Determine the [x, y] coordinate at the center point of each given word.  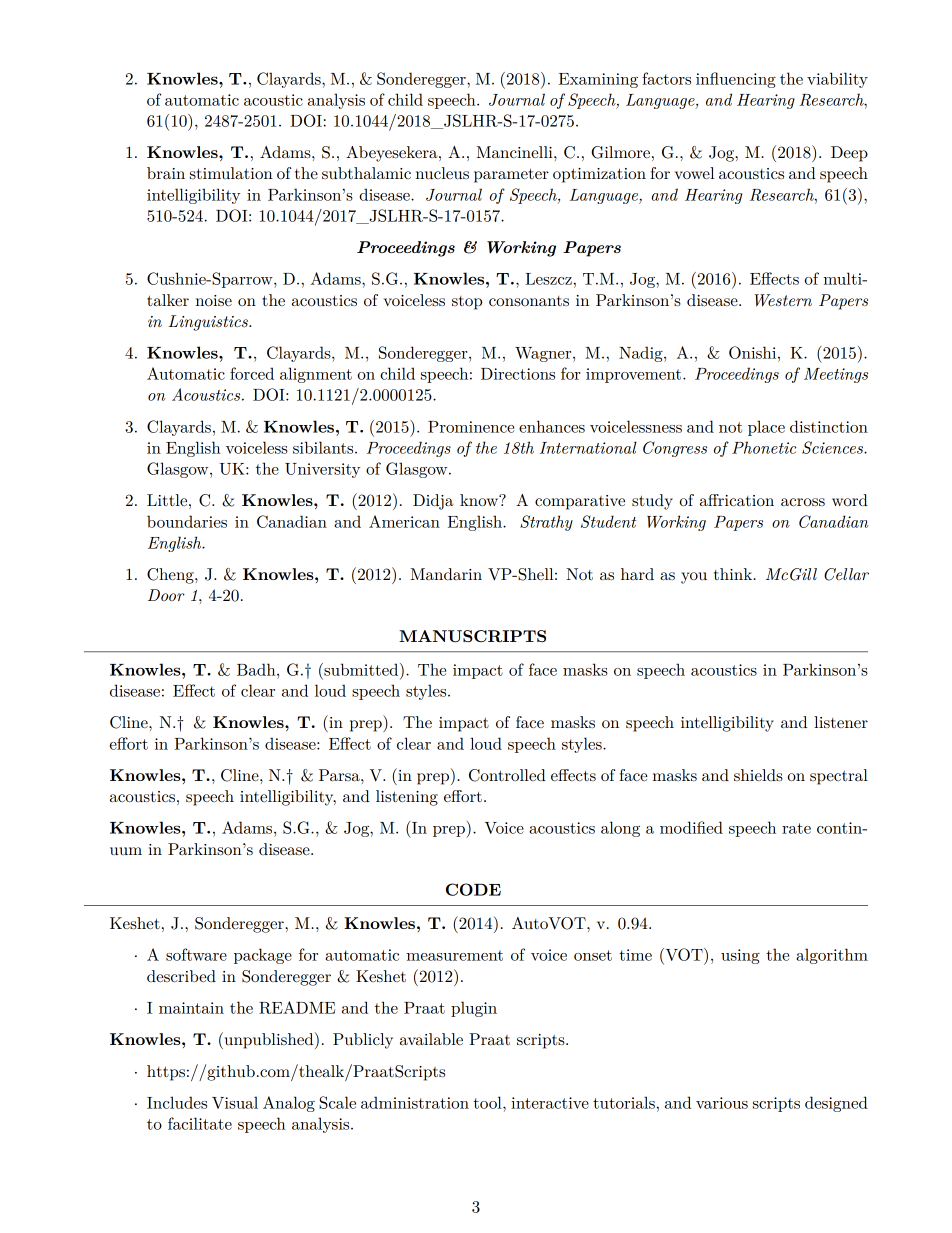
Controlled [507, 775]
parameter [511, 176]
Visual [235, 1102]
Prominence [471, 427]
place [766, 428]
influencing [736, 80]
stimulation [231, 173]
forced [252, 373]
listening [407, 798]
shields [758, 775]
